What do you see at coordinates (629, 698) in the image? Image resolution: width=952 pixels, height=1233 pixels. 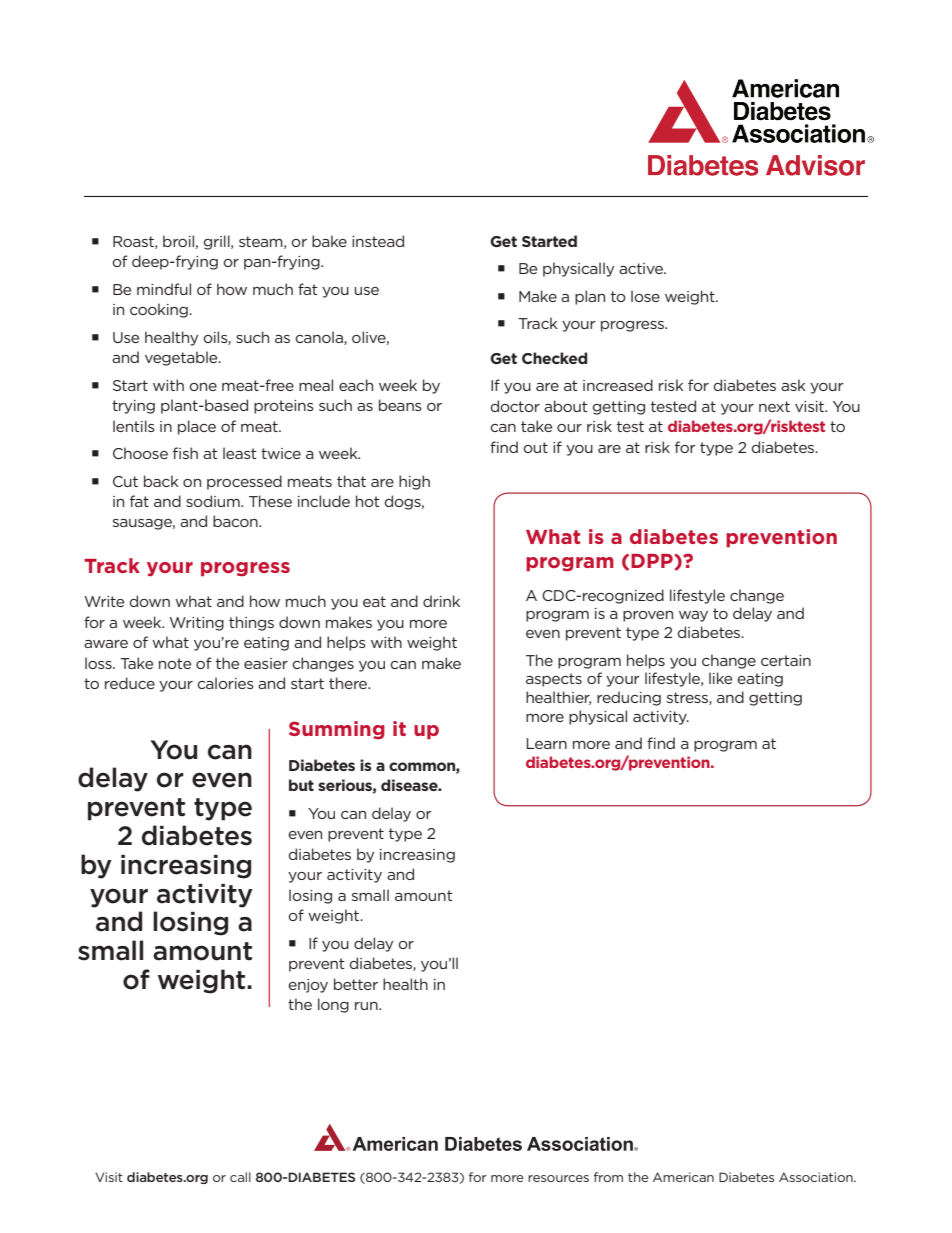 I see `reducing` at bounding box center [629, 698].
